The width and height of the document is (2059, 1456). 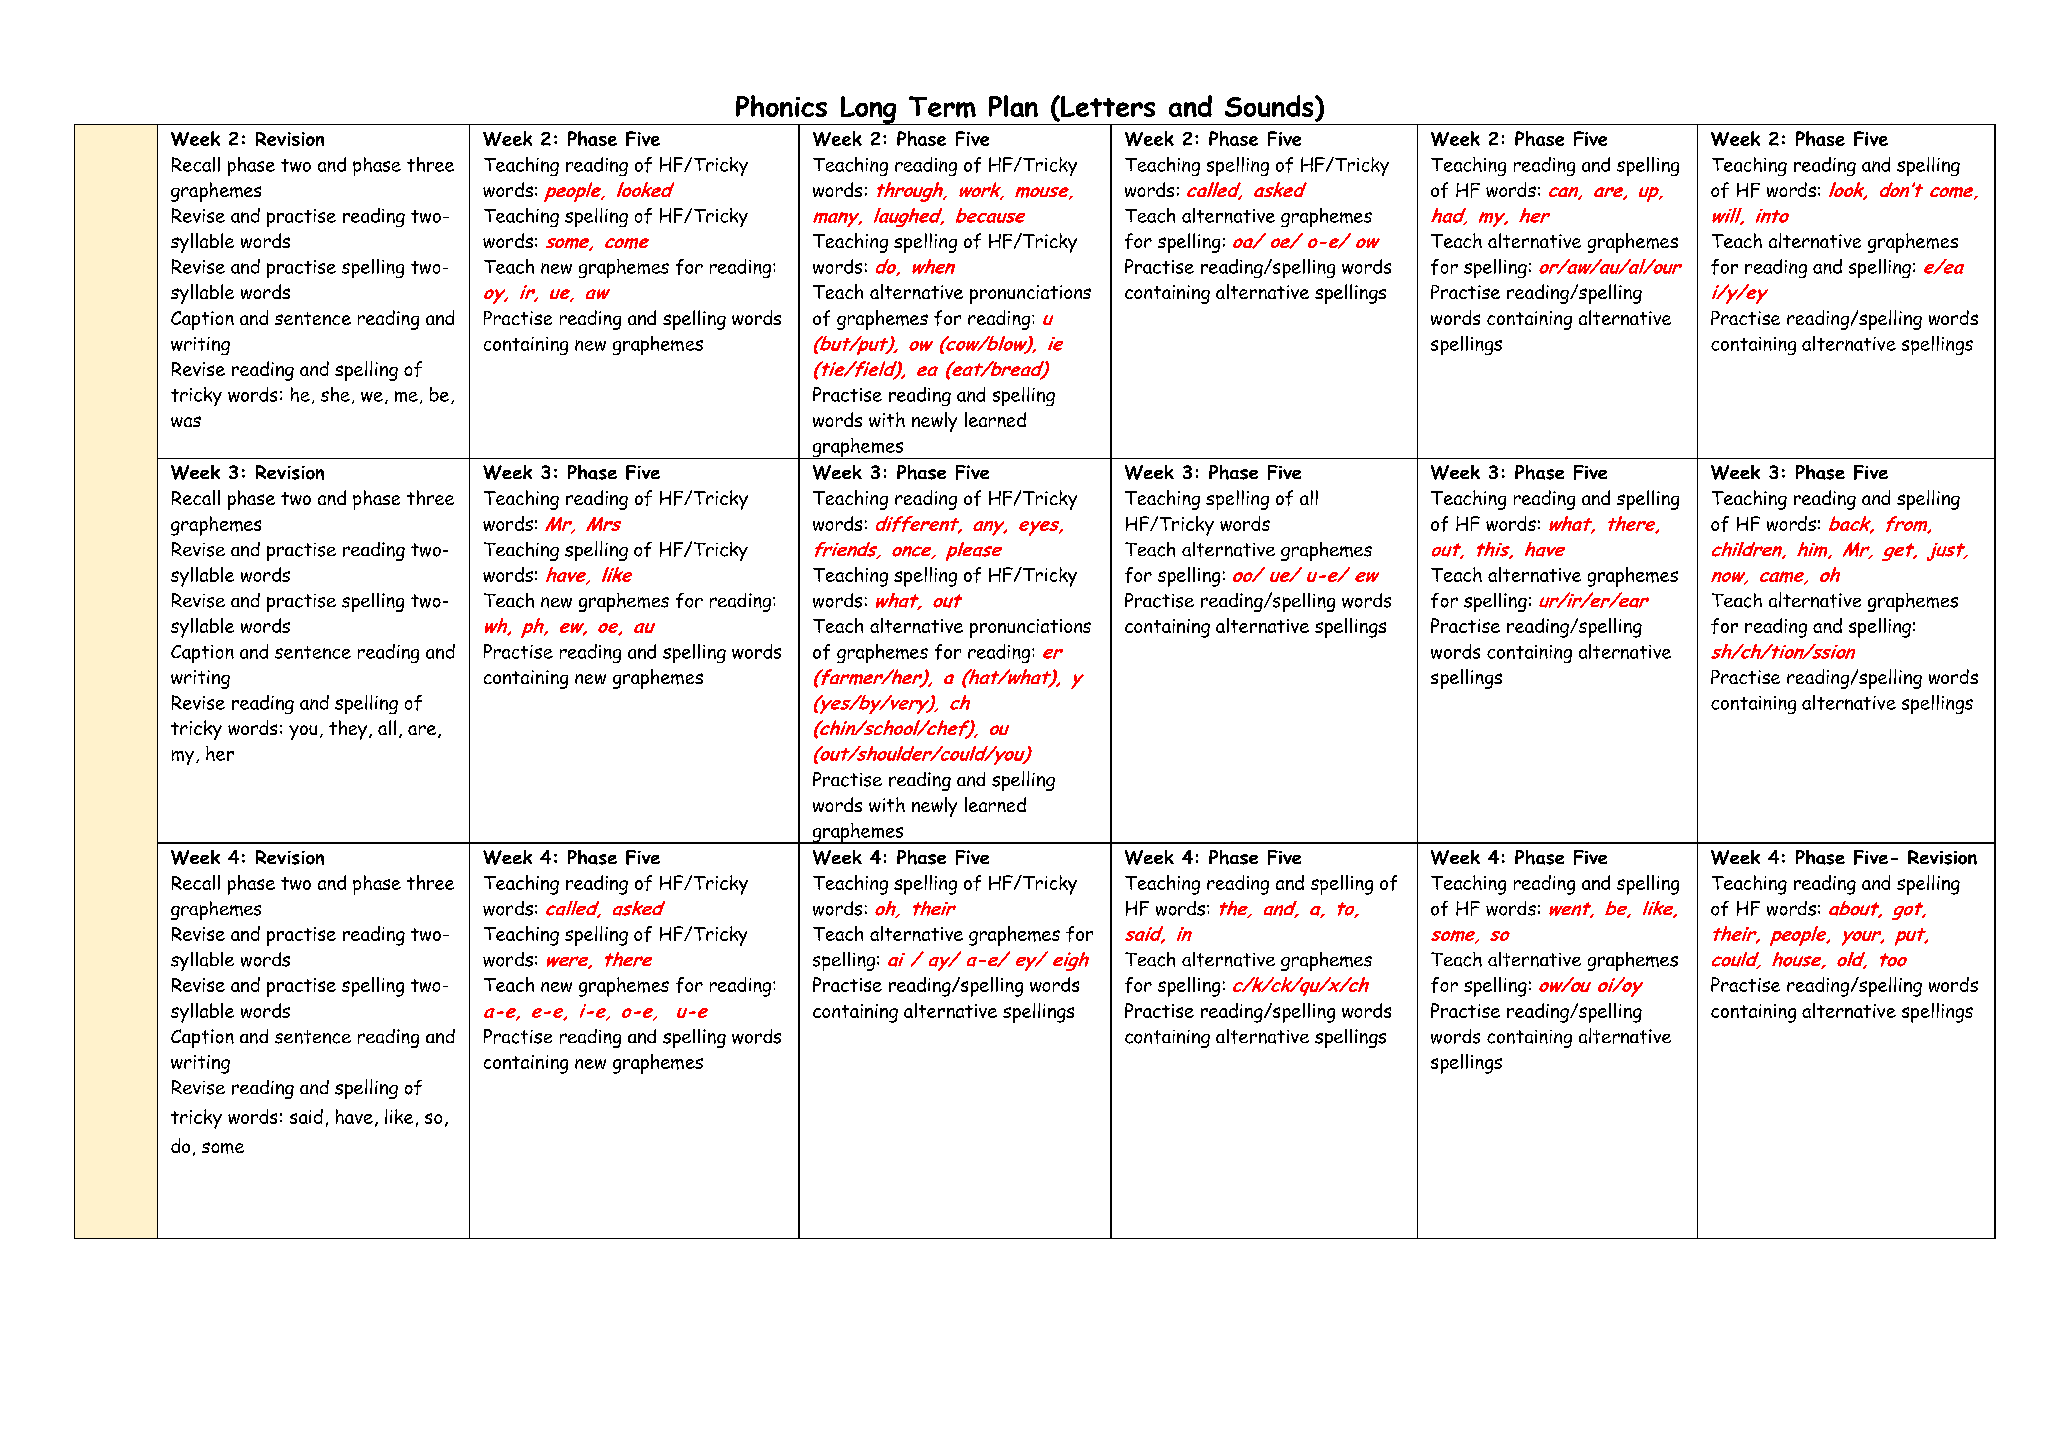 I want to click on Plan, so click(x=1013, y=106).
